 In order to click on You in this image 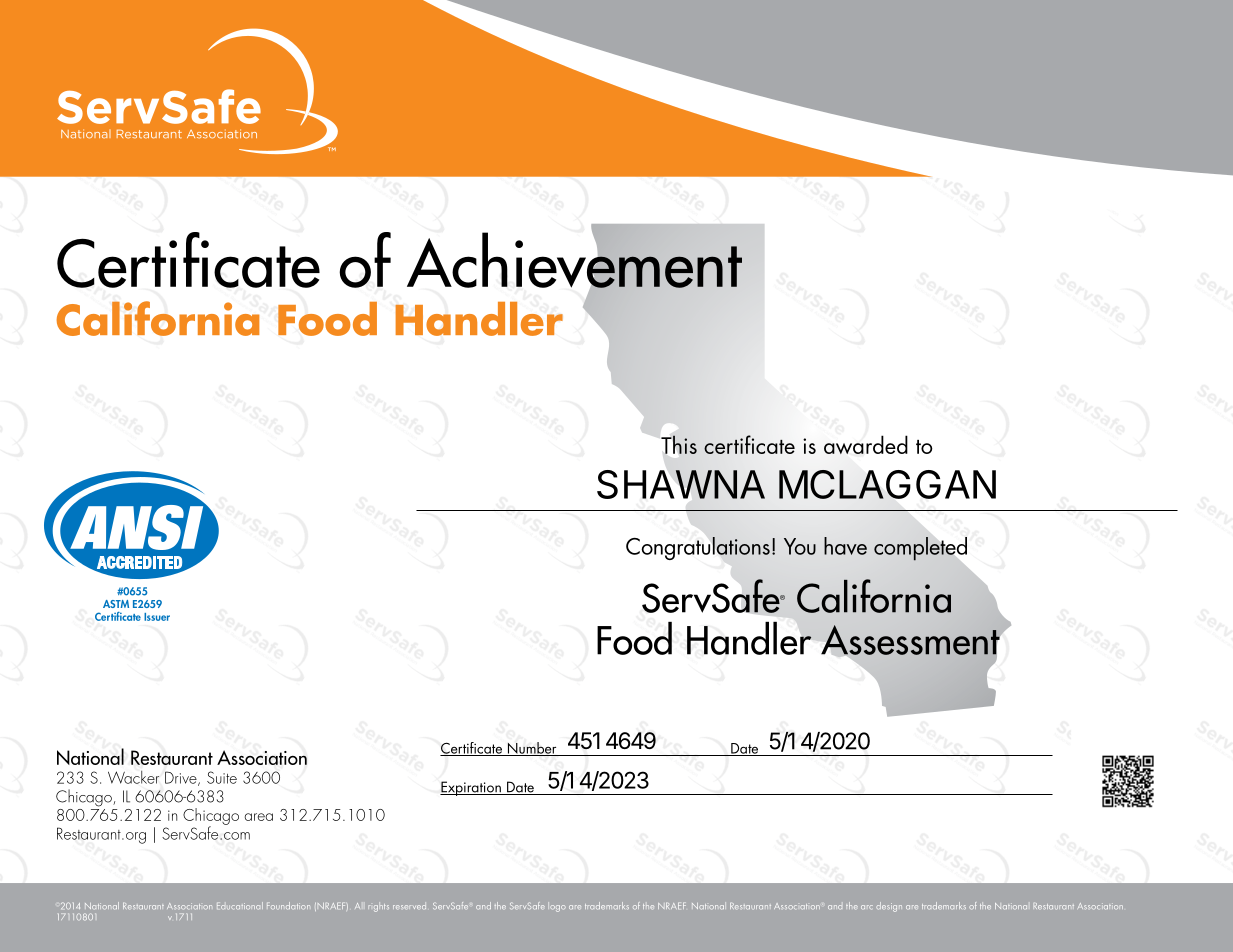, I will do `click(800, 546)`.
